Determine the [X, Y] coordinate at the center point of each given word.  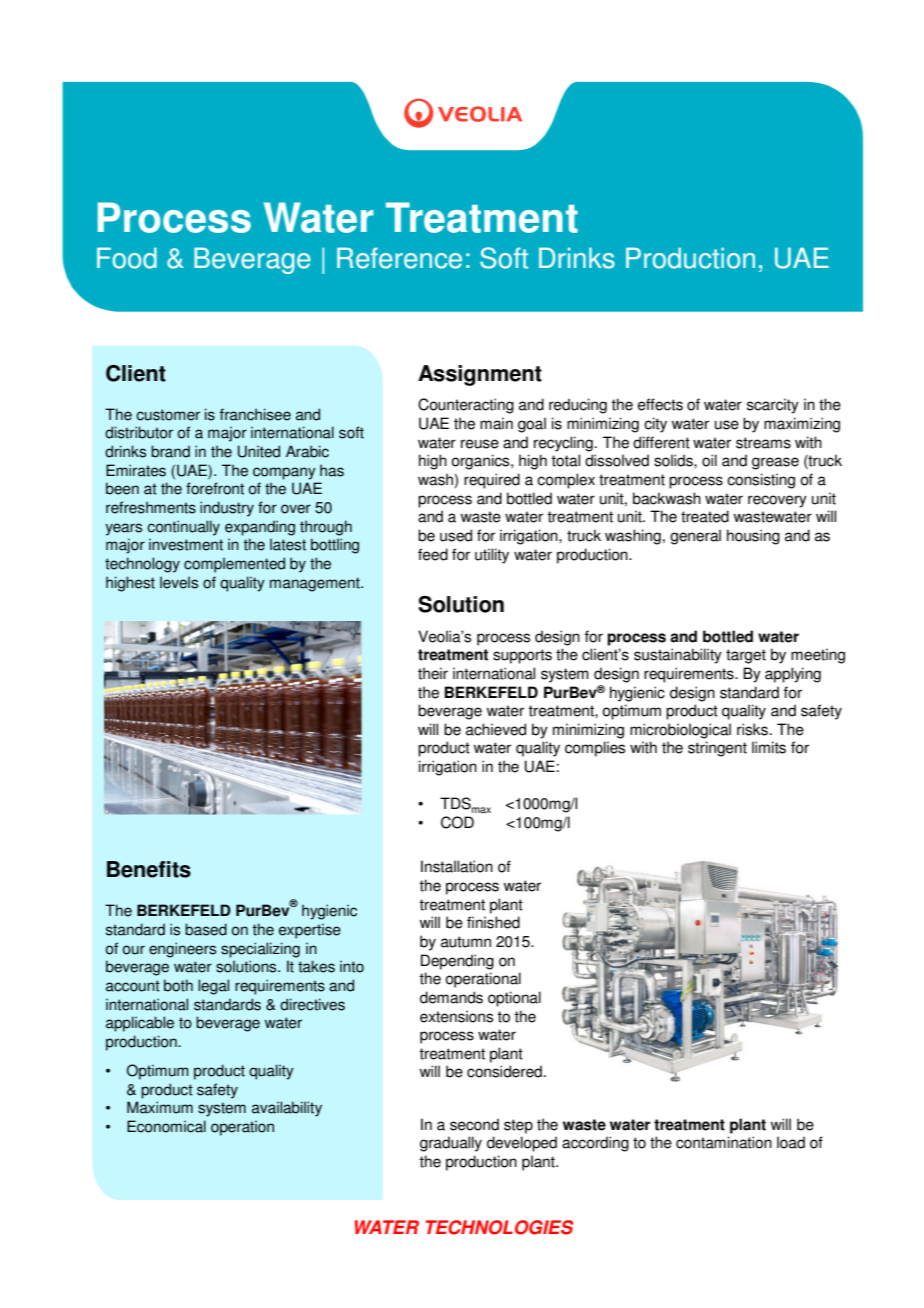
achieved [496, 729]
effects [660, 404]
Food [127, 258]
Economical [166, 1126]
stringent [717, 749]
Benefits [149, 869]
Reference [399, 258]
